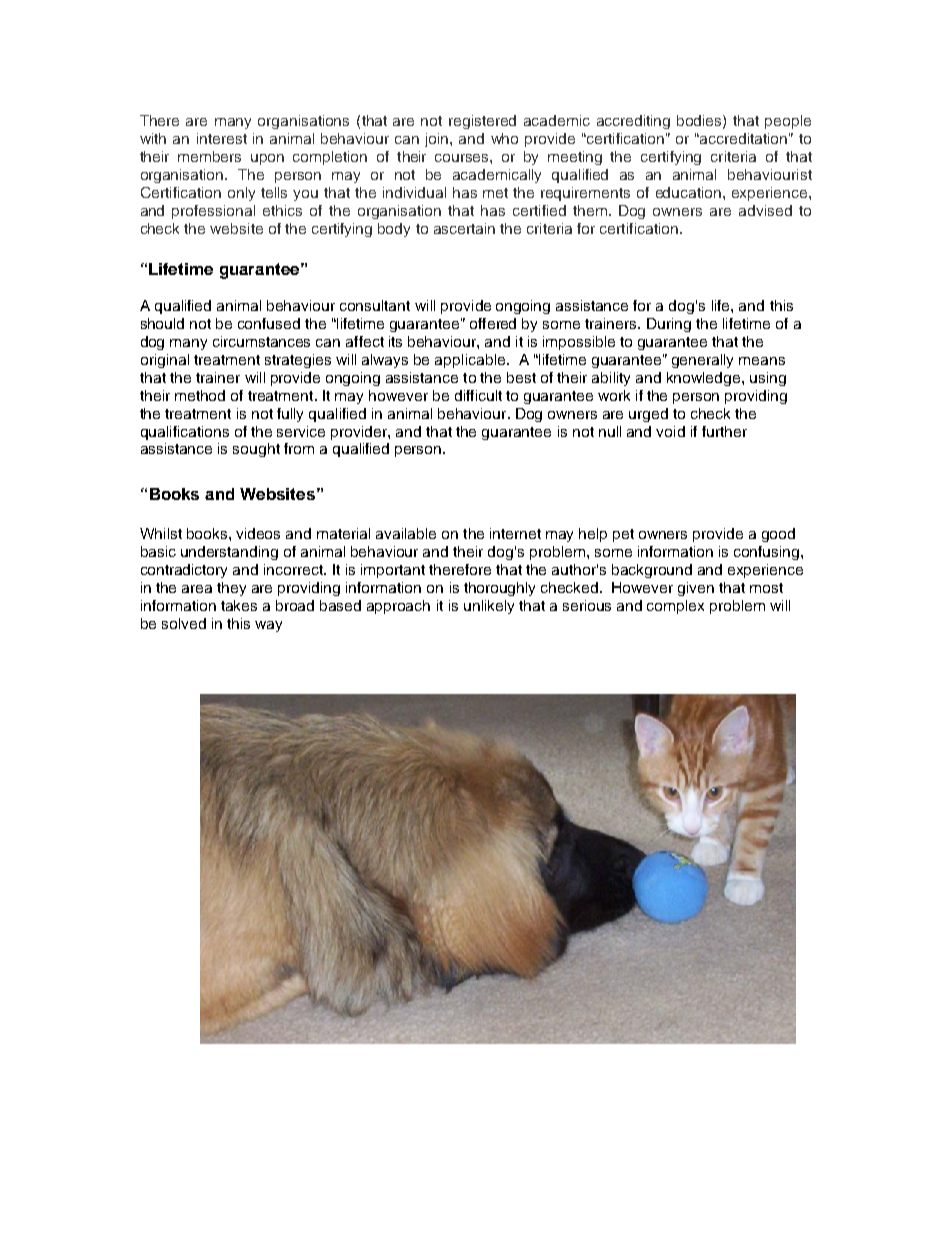 This page has width=952, height=1233. Describe the element at coordinates (788, 122) in the page. I see `people` at that location.
